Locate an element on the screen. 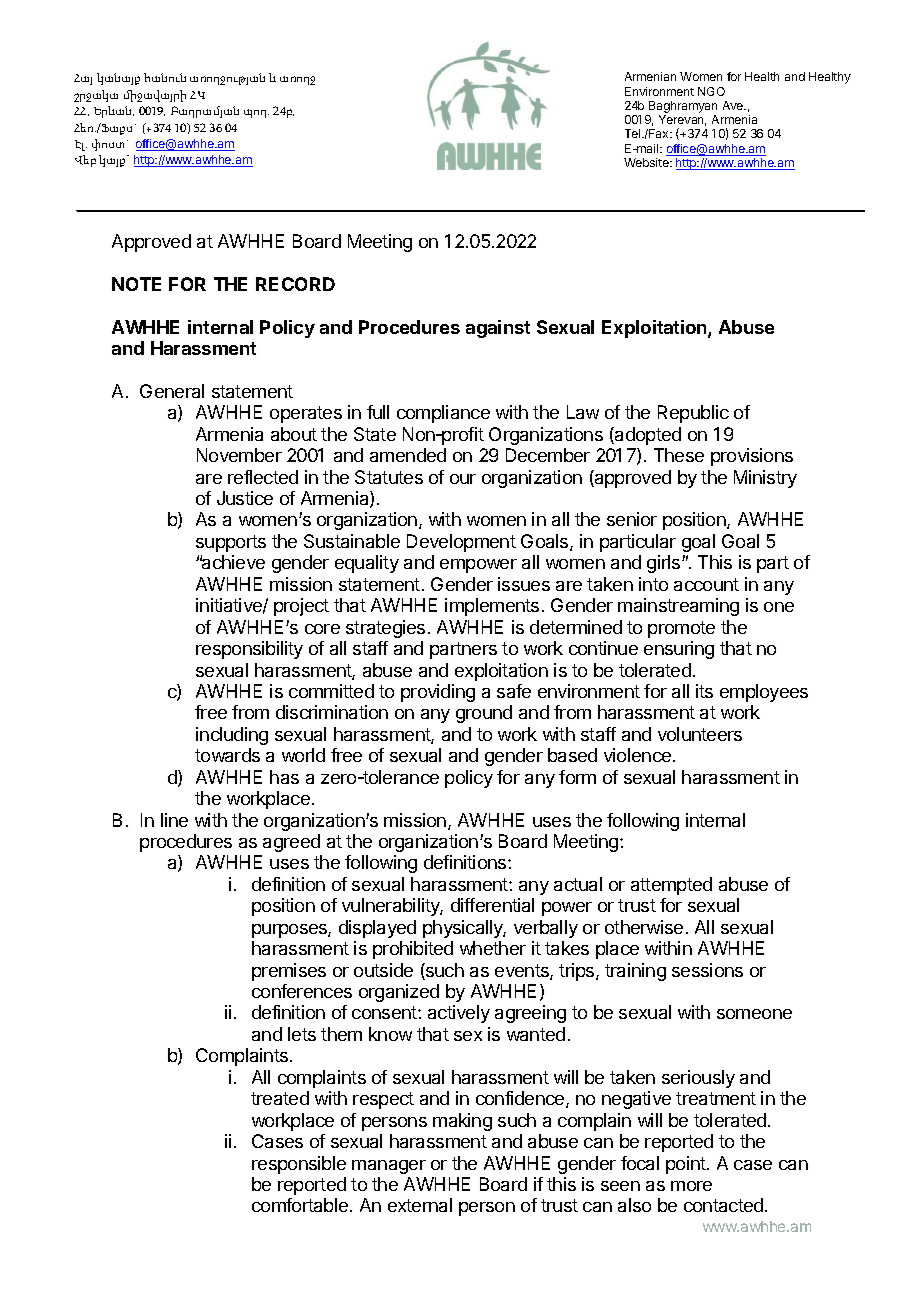 The height and width of the screenshot is (1308, 924). November is located at coordinates (239, 455).
